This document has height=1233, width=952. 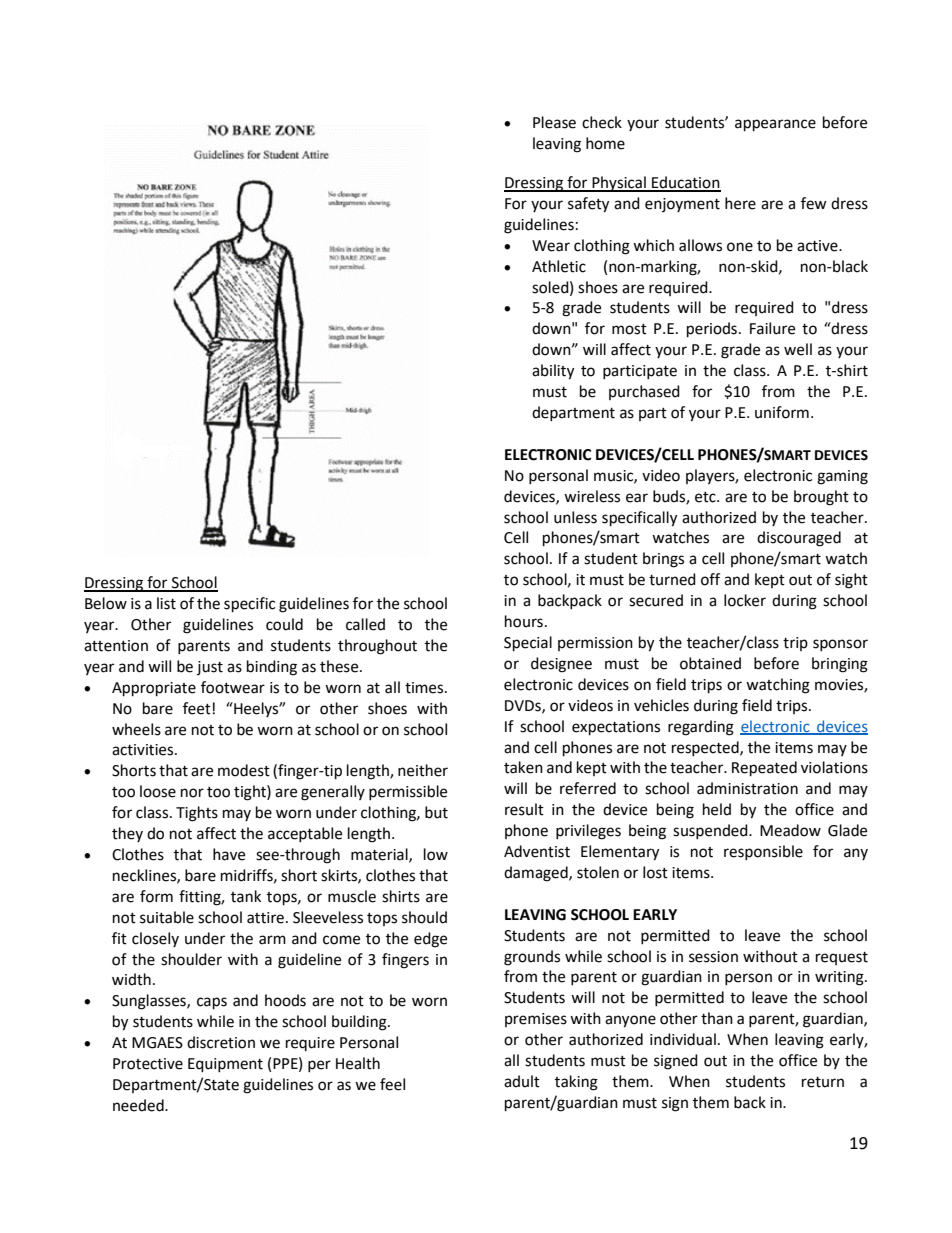 I want to click on appearance, so click(x=775, y=125).
